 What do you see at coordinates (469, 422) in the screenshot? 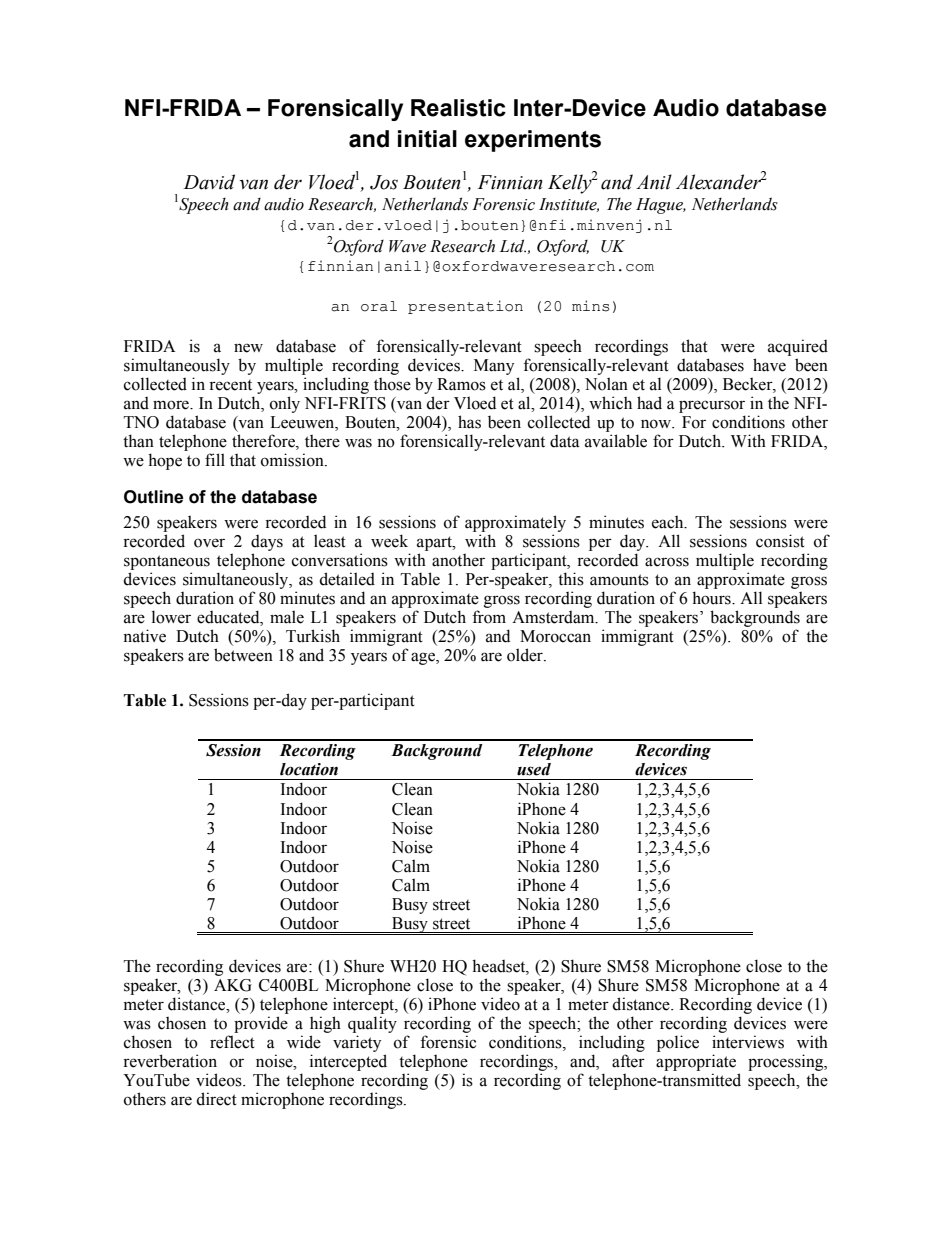
I see `has` at bounding box center [469, 422].
